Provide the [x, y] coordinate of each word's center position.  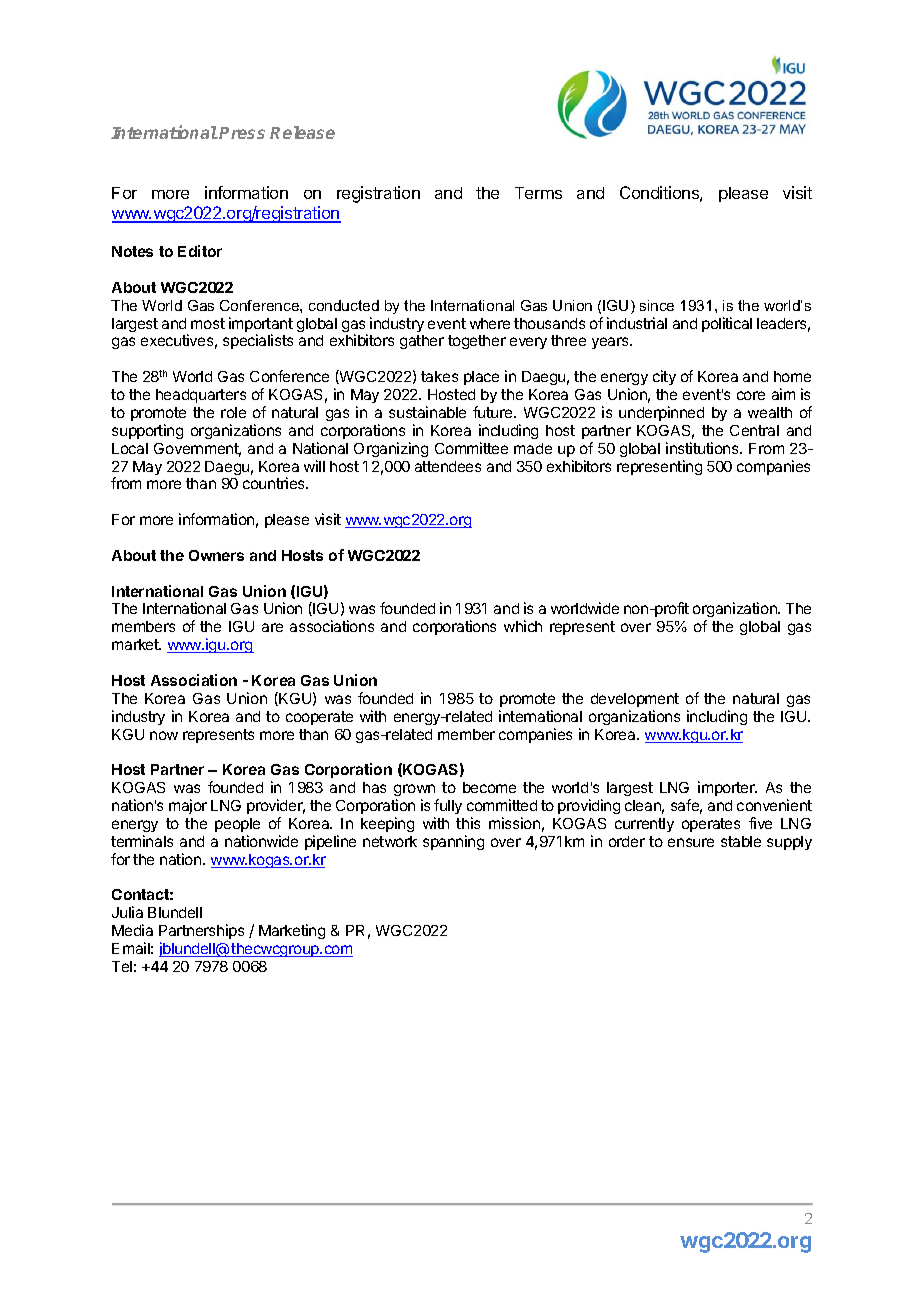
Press [242, 133]
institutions [703, 448]
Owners [216, 555]
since [657, 305]
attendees [448, 466]
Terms [538, 193]
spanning [453, 842]
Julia [127, 912]
